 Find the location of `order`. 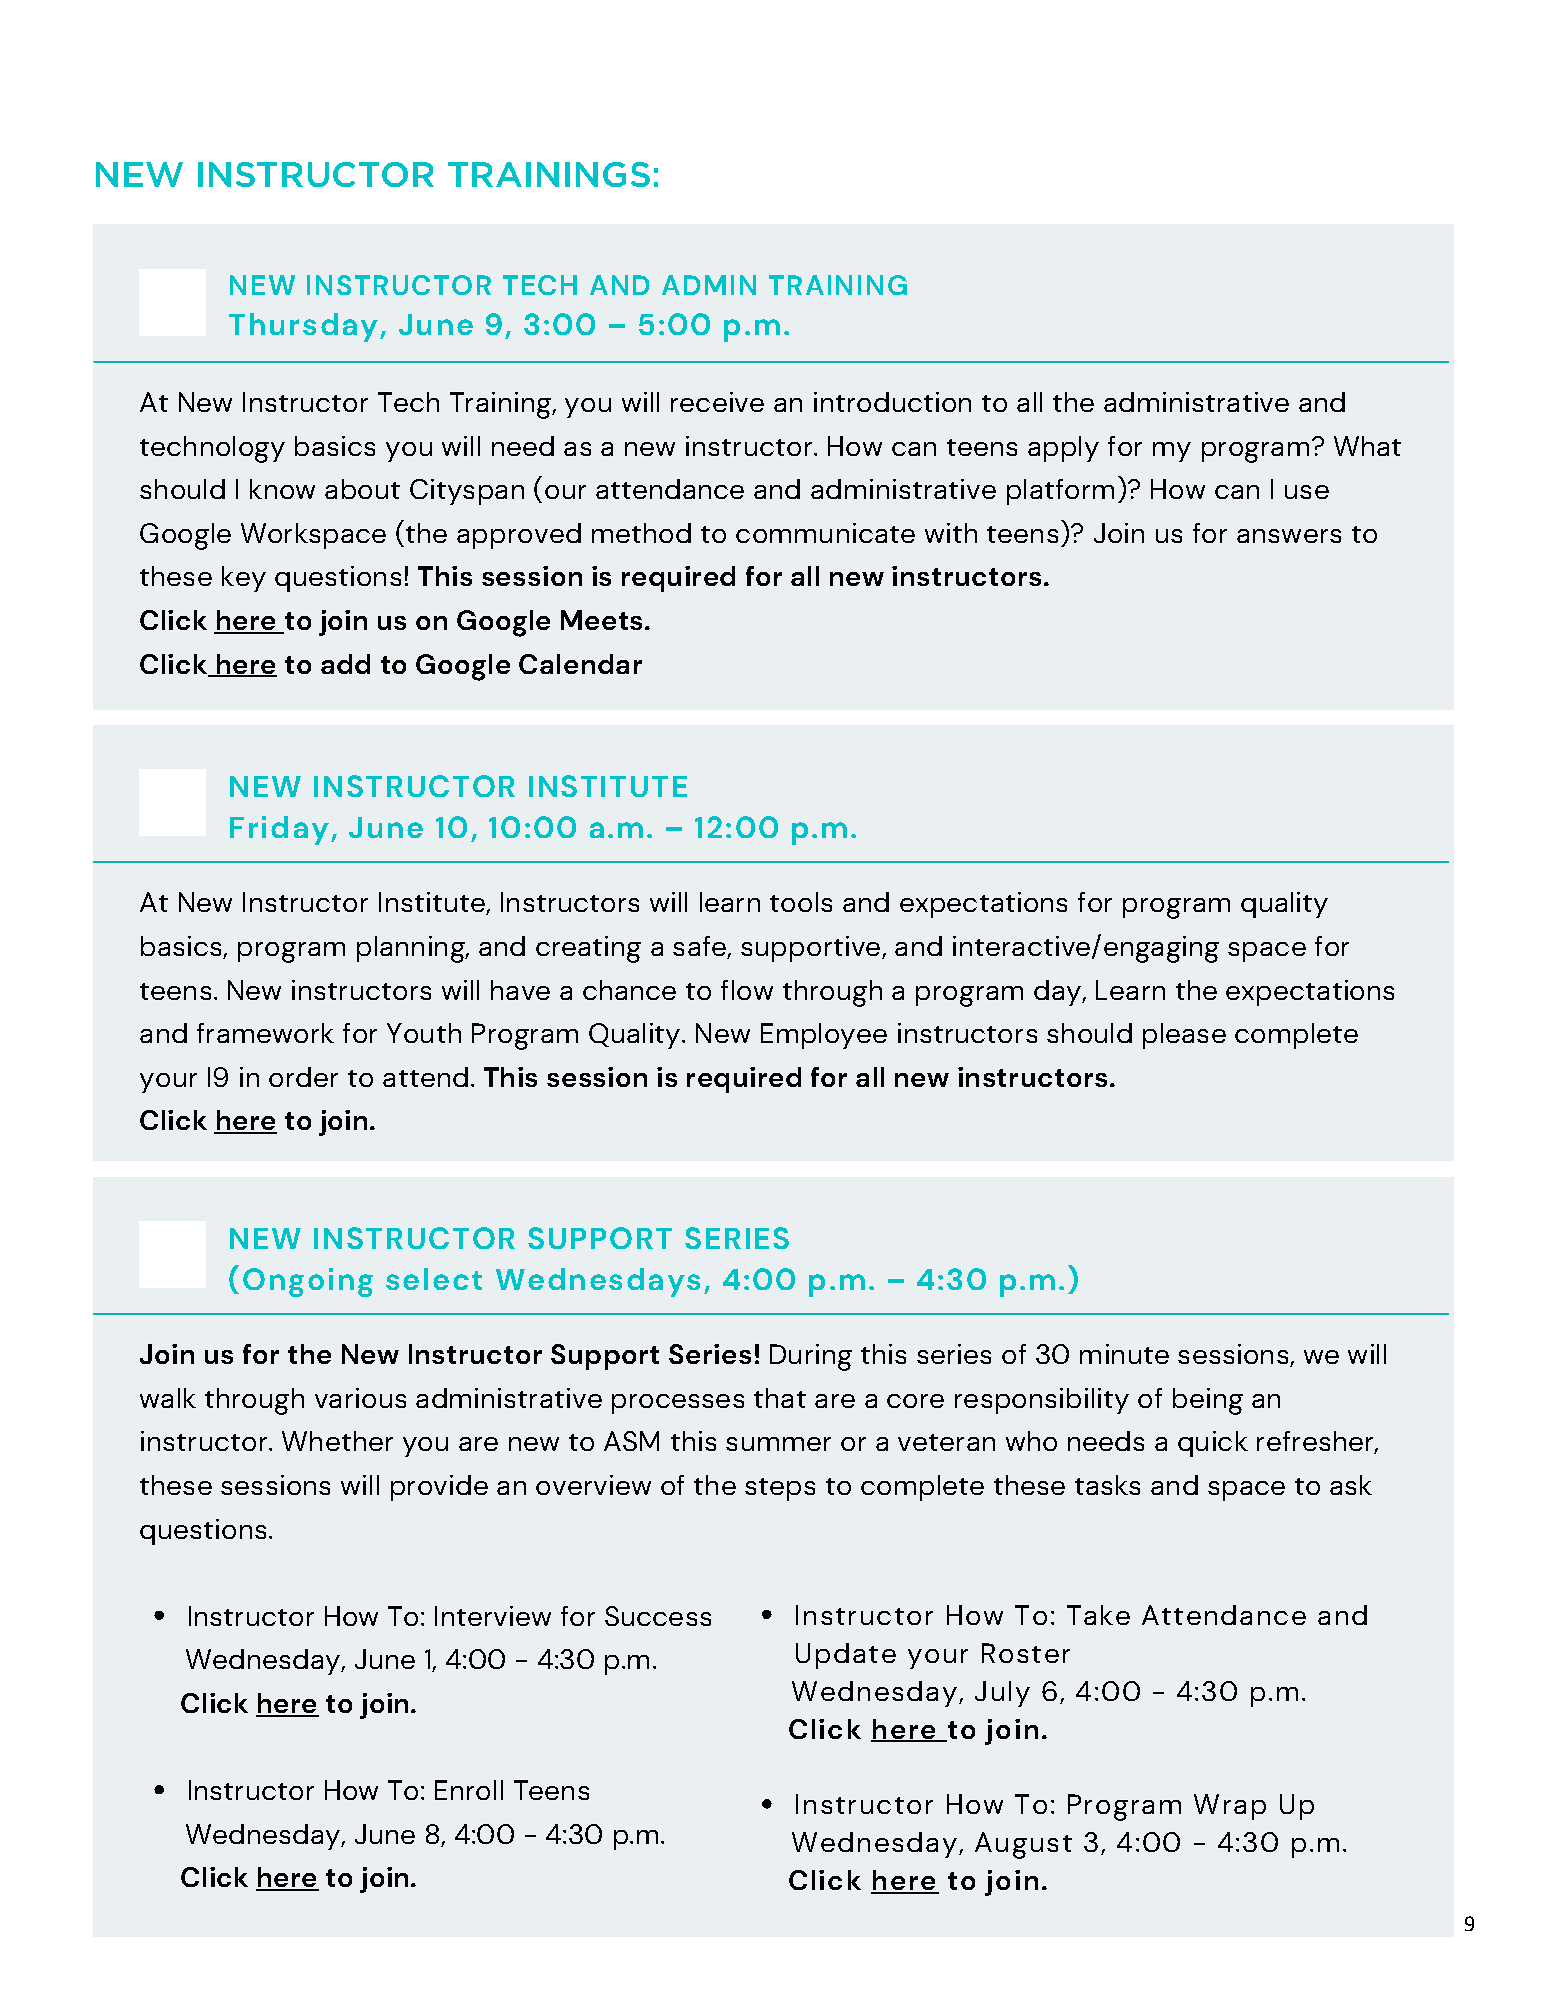

order is located at coordinates (303, 1077).
